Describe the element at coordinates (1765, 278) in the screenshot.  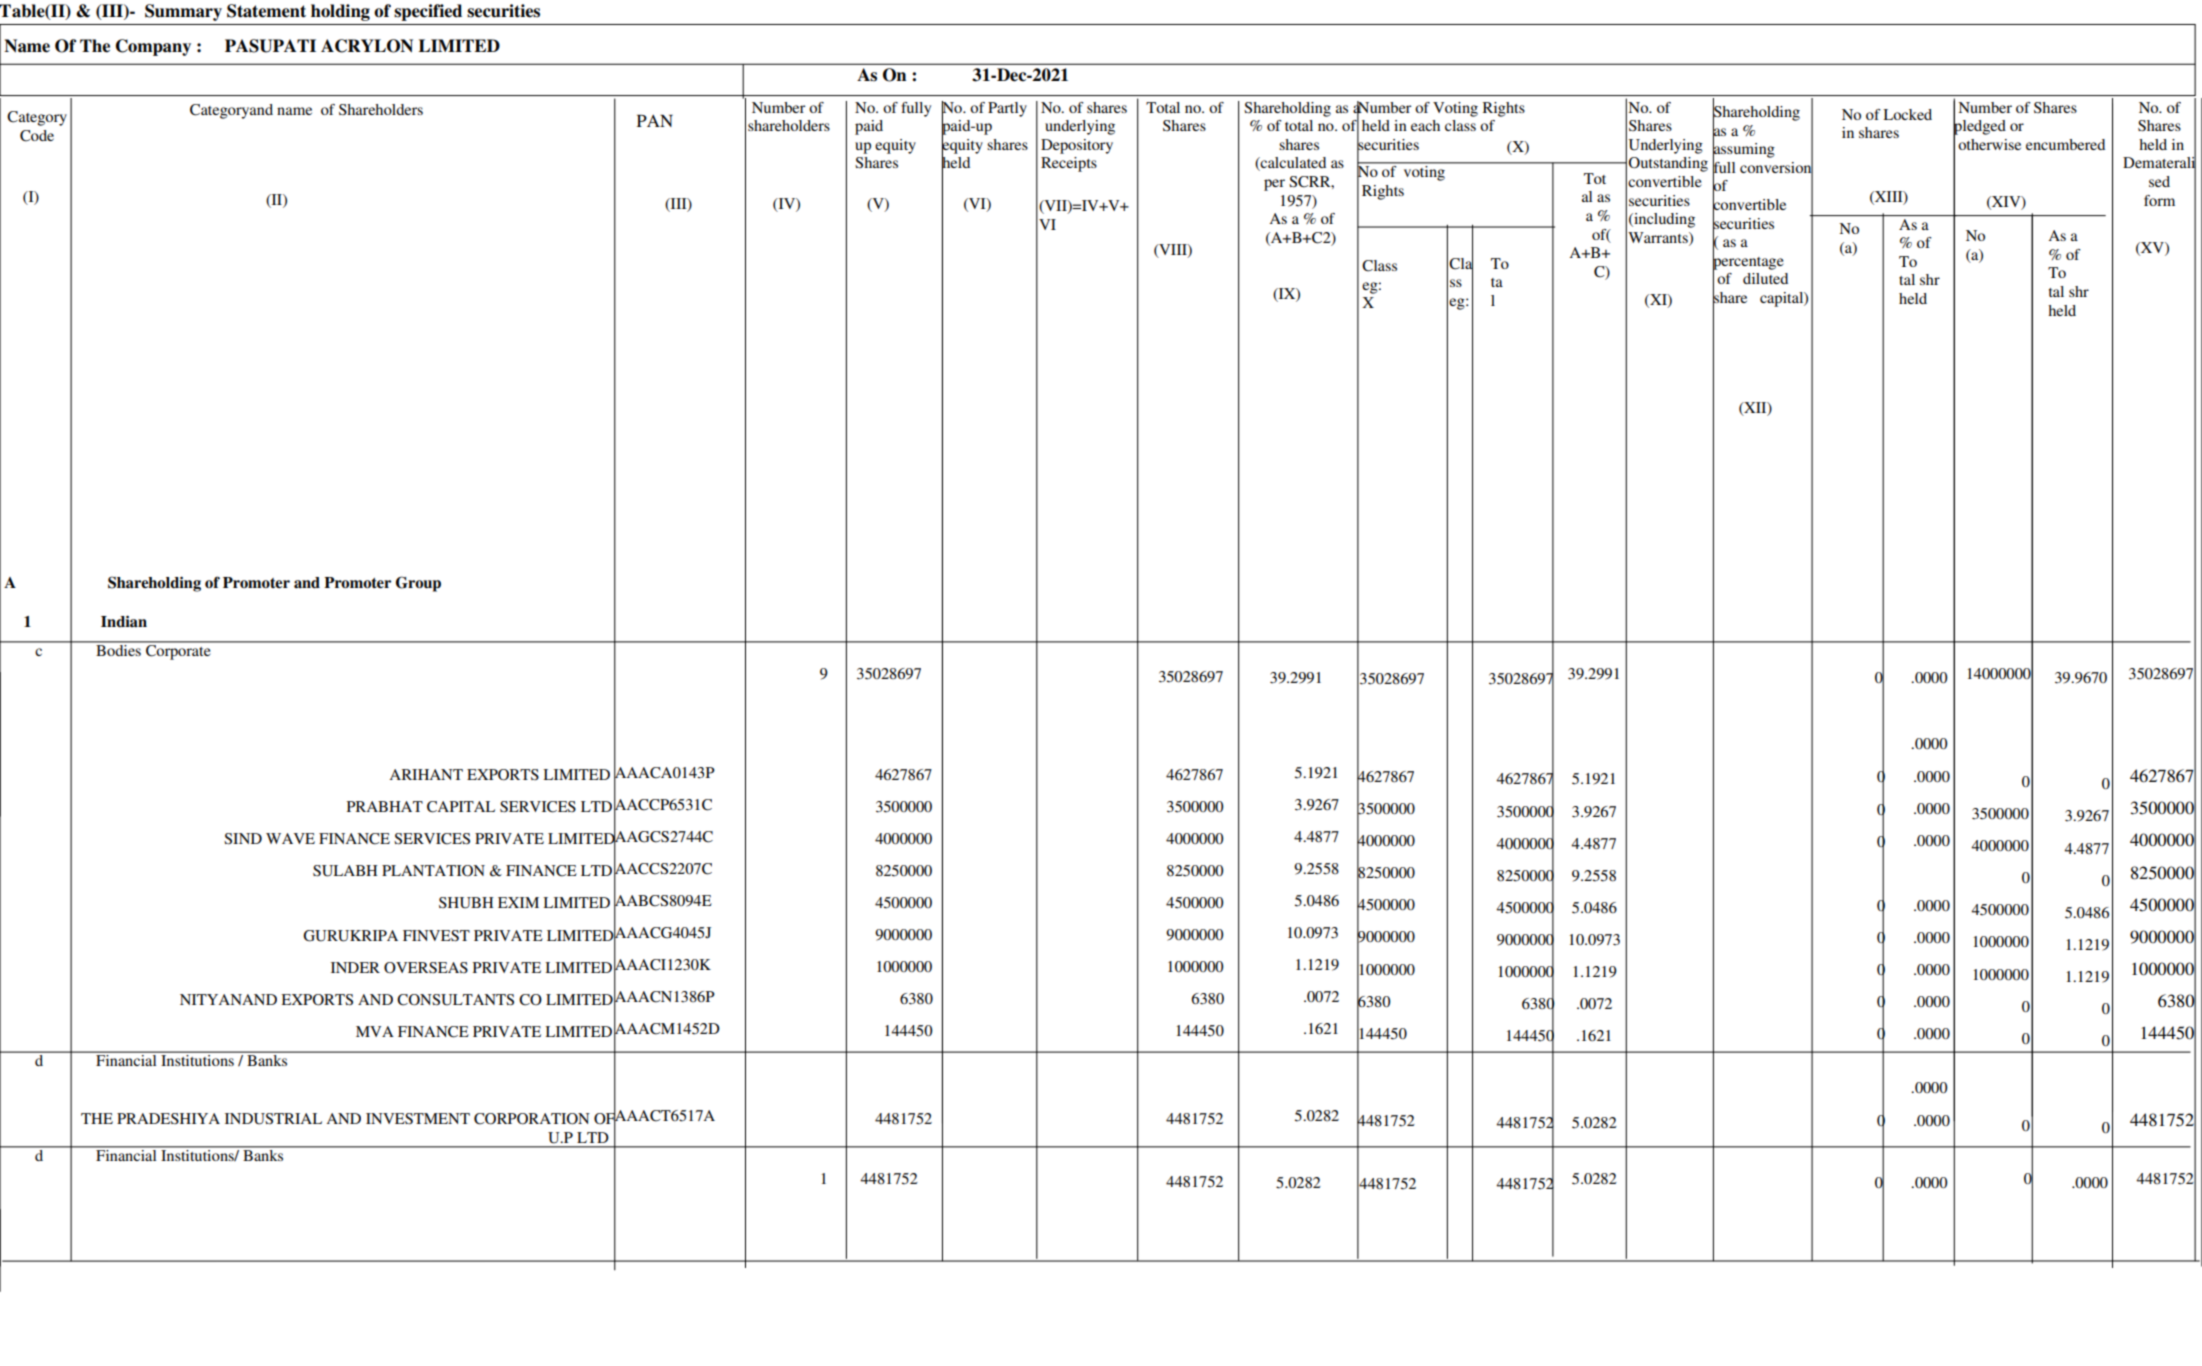
I see `diluted` at that location.
